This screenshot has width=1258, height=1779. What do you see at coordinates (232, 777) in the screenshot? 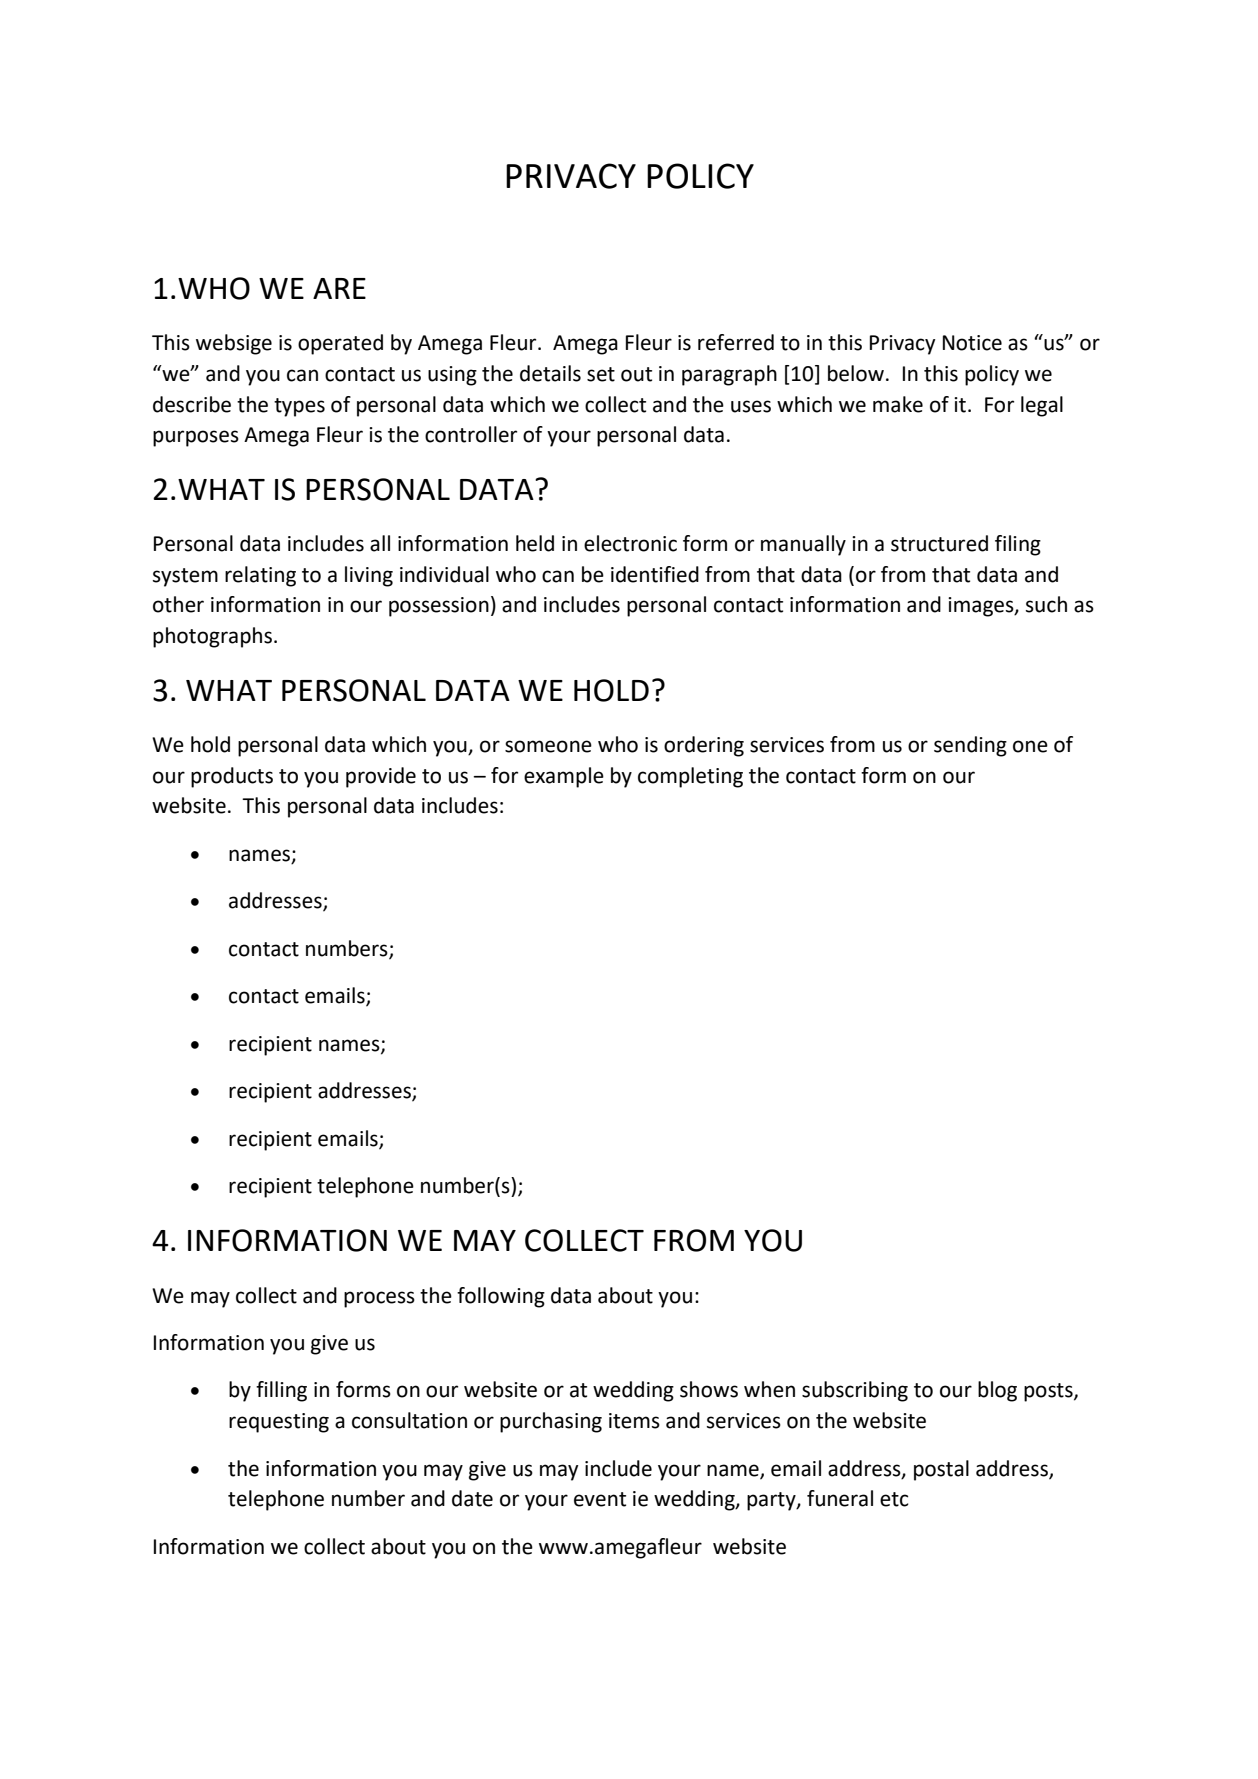
I see `products` at bounding box center [232, 777].
